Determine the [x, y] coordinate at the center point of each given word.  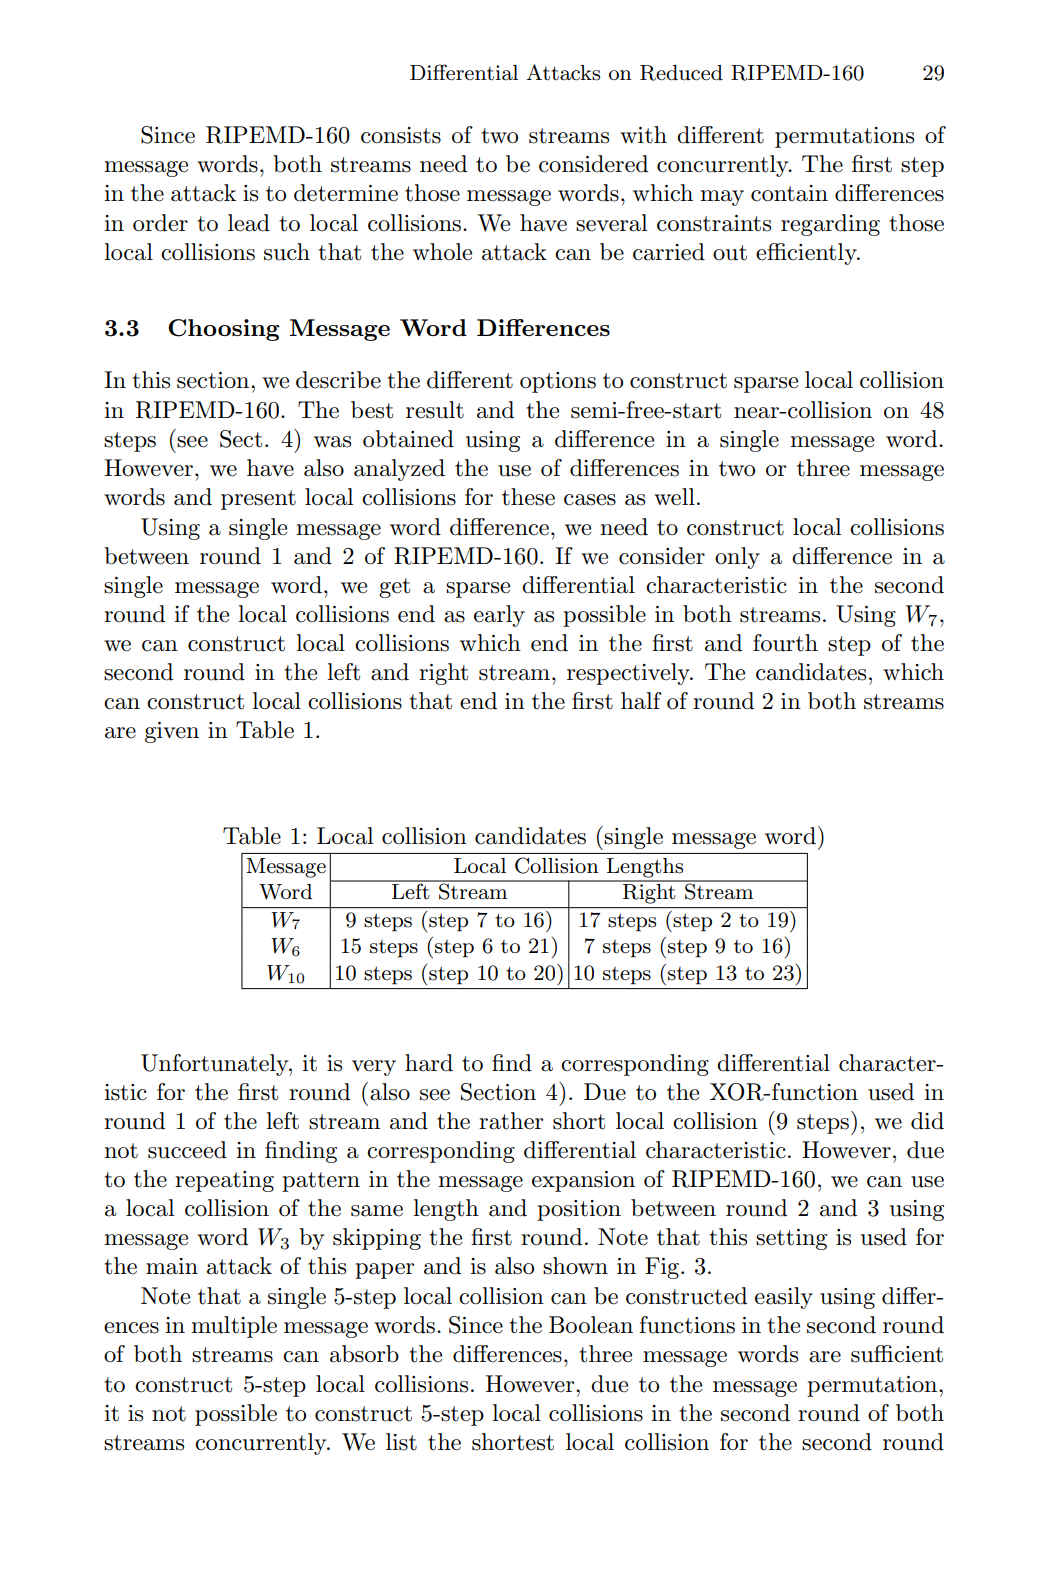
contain [789, 193]
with [643, 135]
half [641, 701]
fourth [785, 643]
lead [249, 223]
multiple [234, 1327]
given [172, 732]
